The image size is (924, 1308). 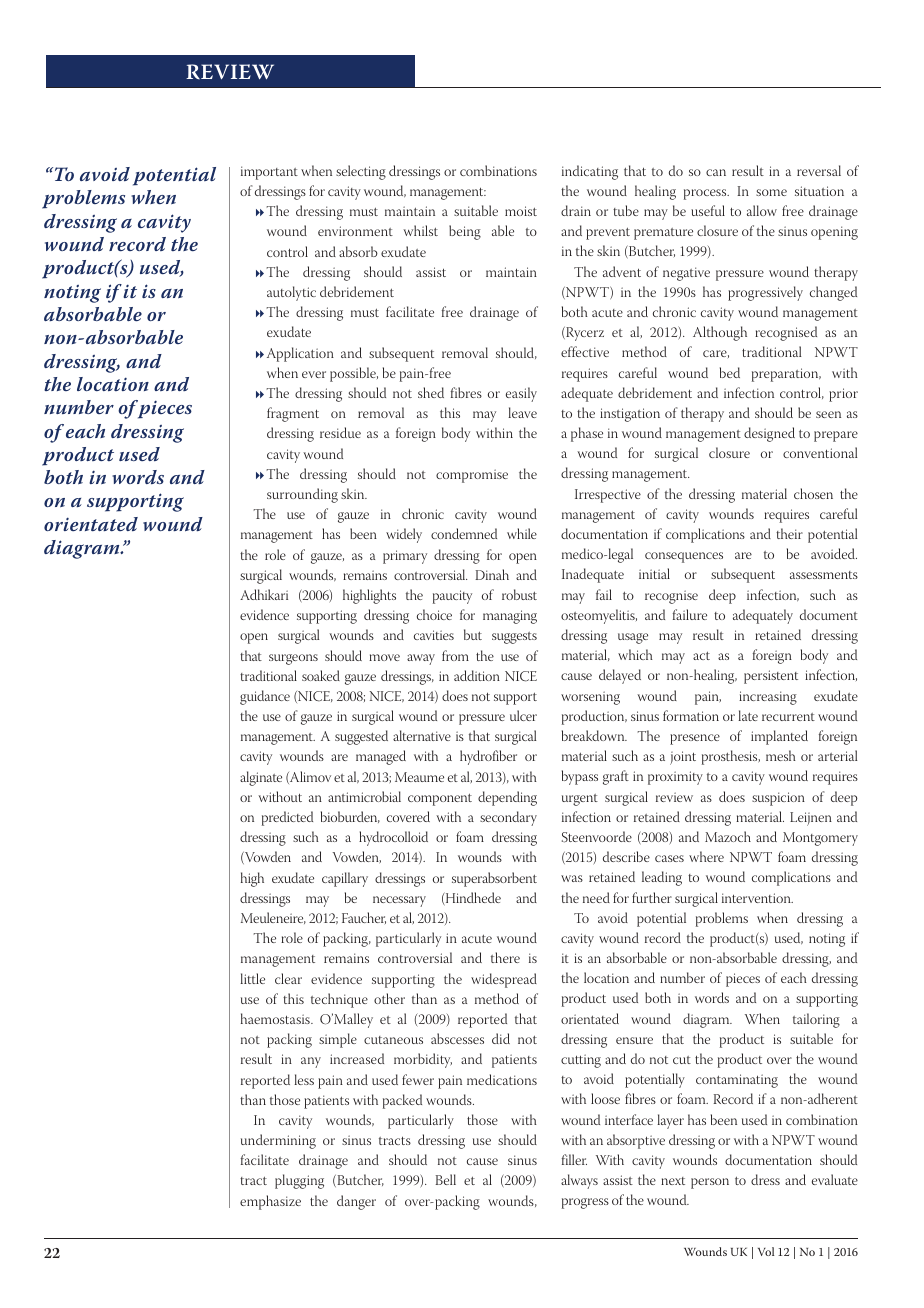 I want to click on always, so click(x=579, y=1181).
